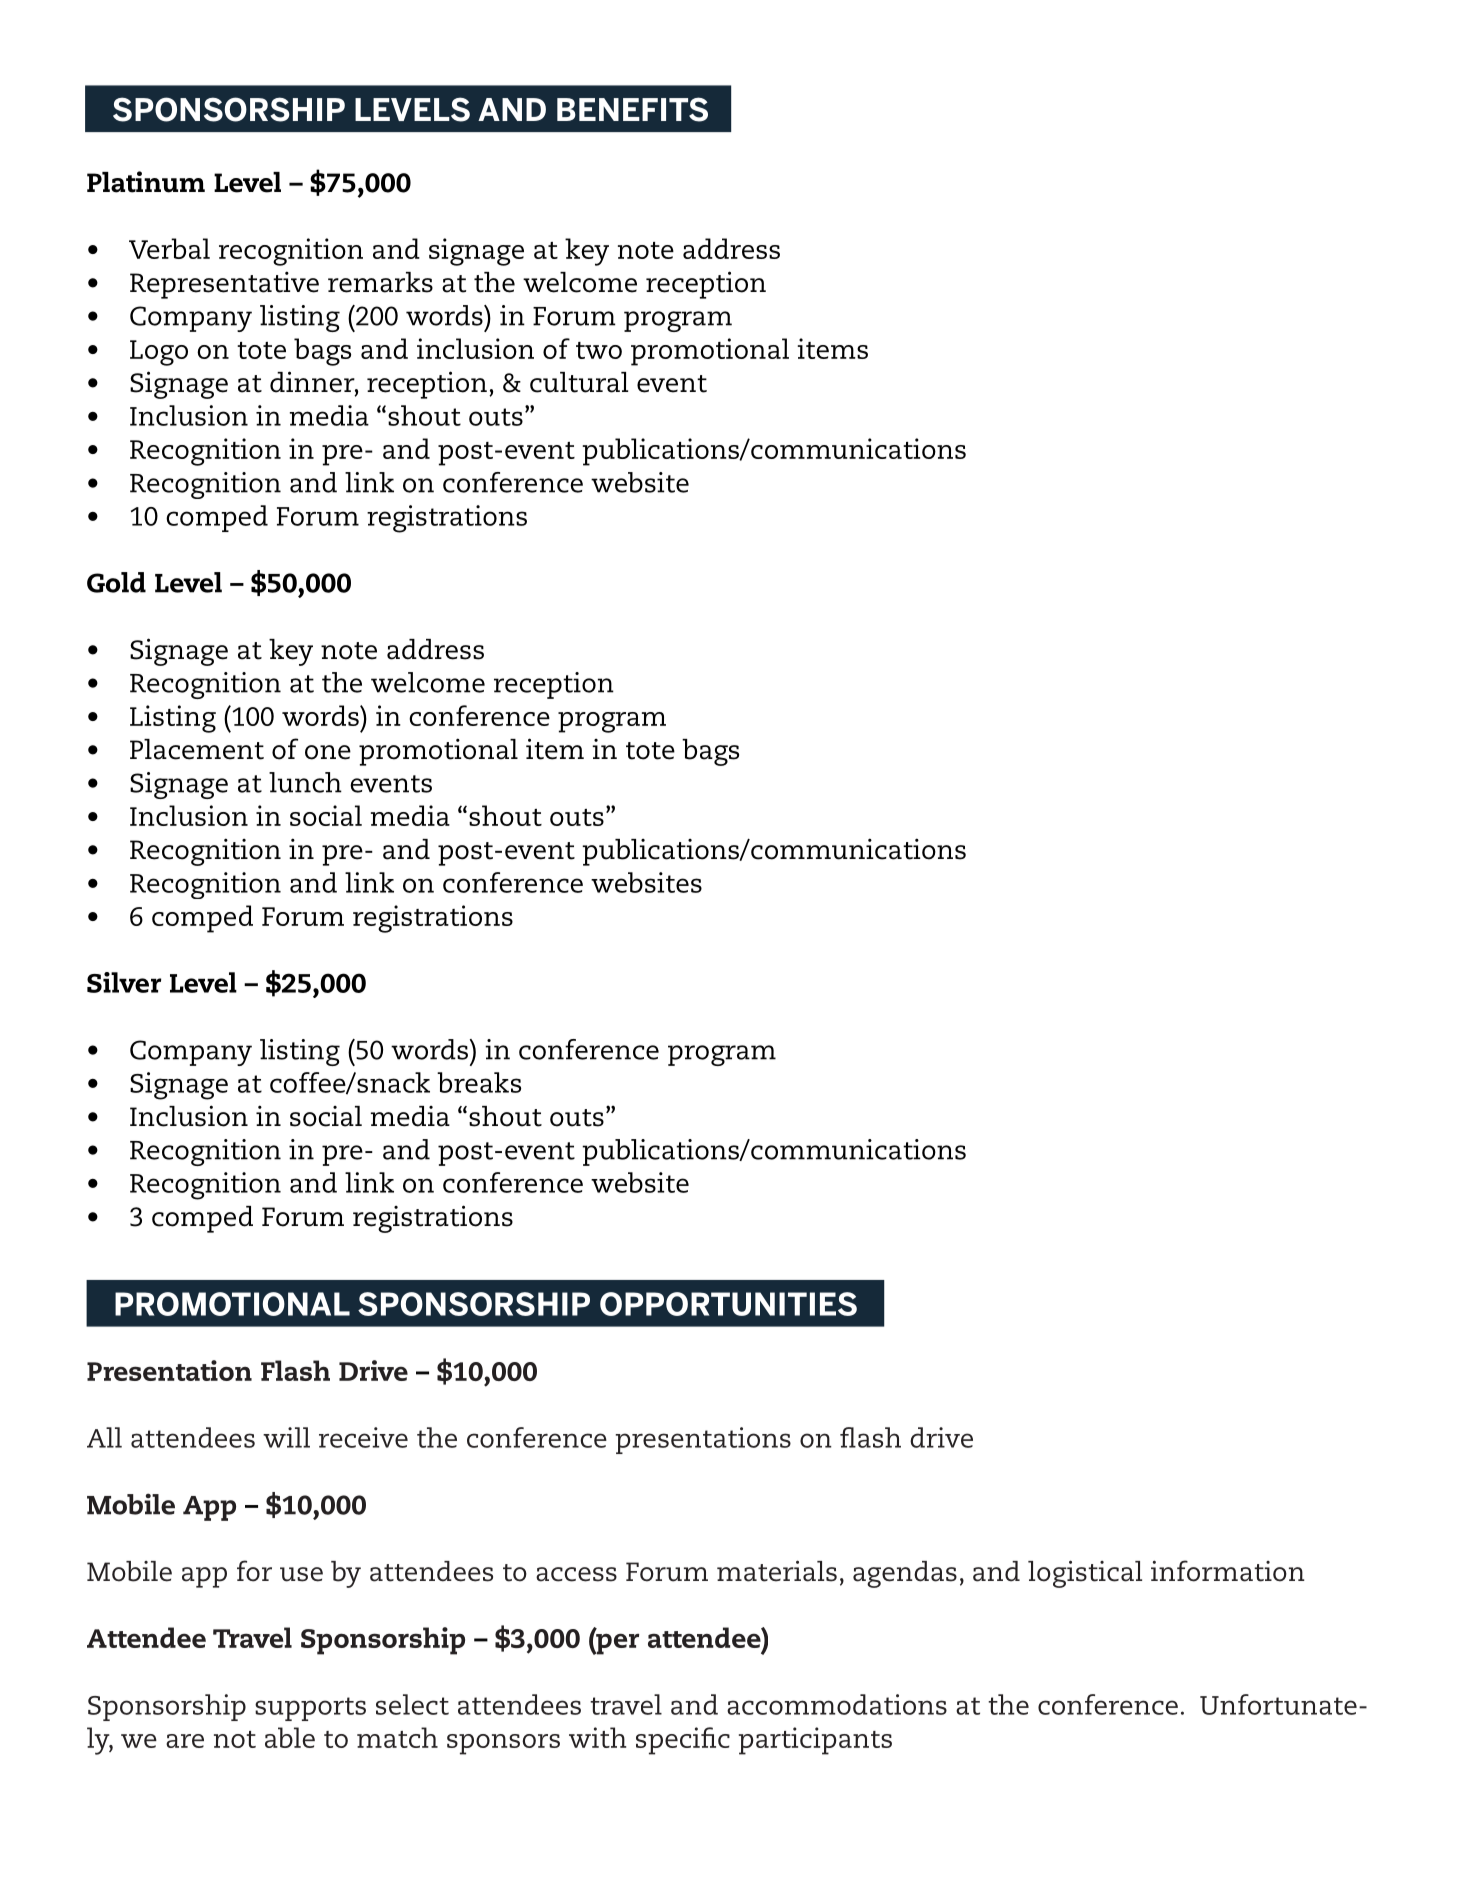 The image size is (1458, 1887). I want to click on two, so click(599, 350).
